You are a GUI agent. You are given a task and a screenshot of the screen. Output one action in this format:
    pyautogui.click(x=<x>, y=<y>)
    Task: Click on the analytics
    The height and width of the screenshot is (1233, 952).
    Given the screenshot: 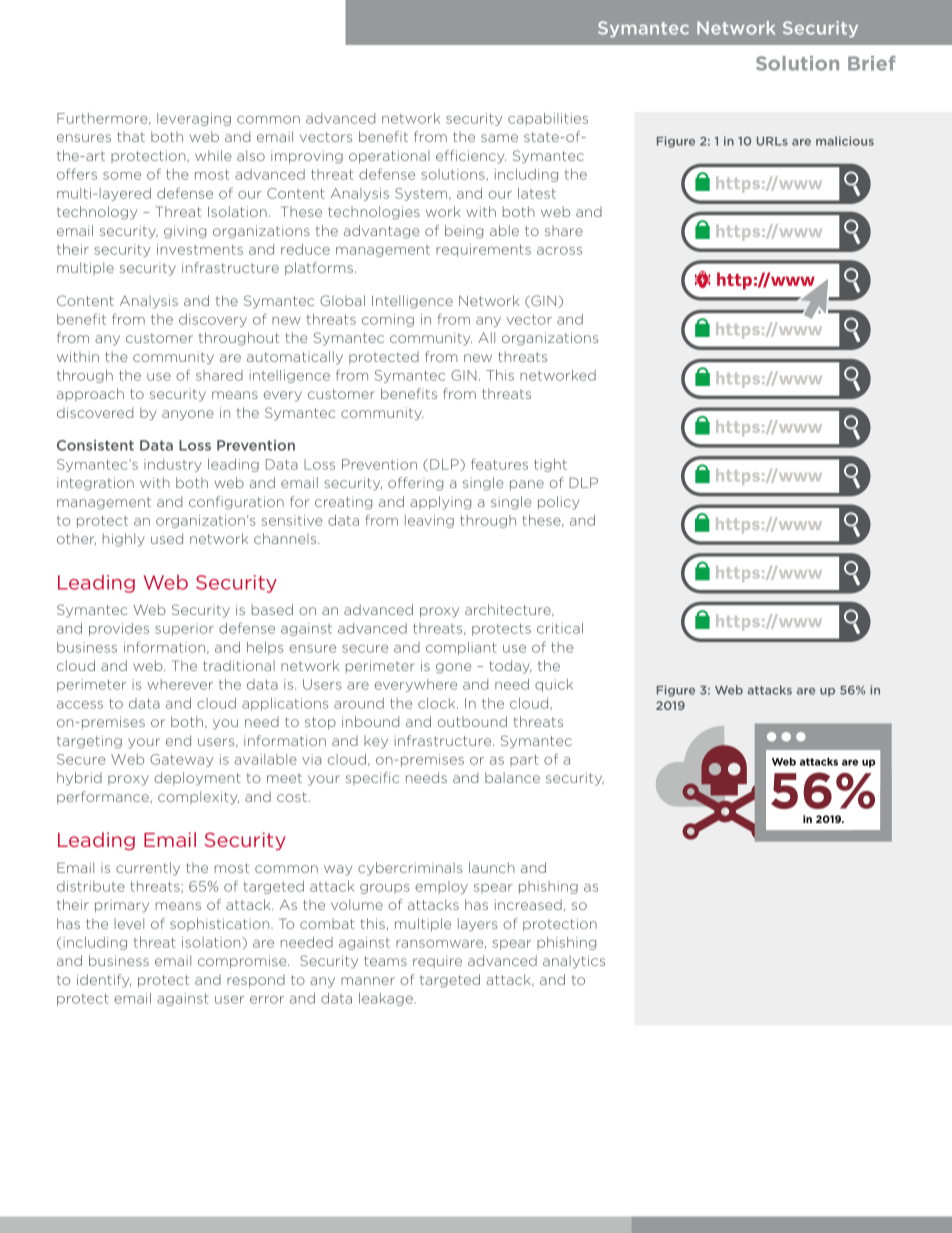 What is the action you would take?
    pyautogui.click(x=574, y=962)
